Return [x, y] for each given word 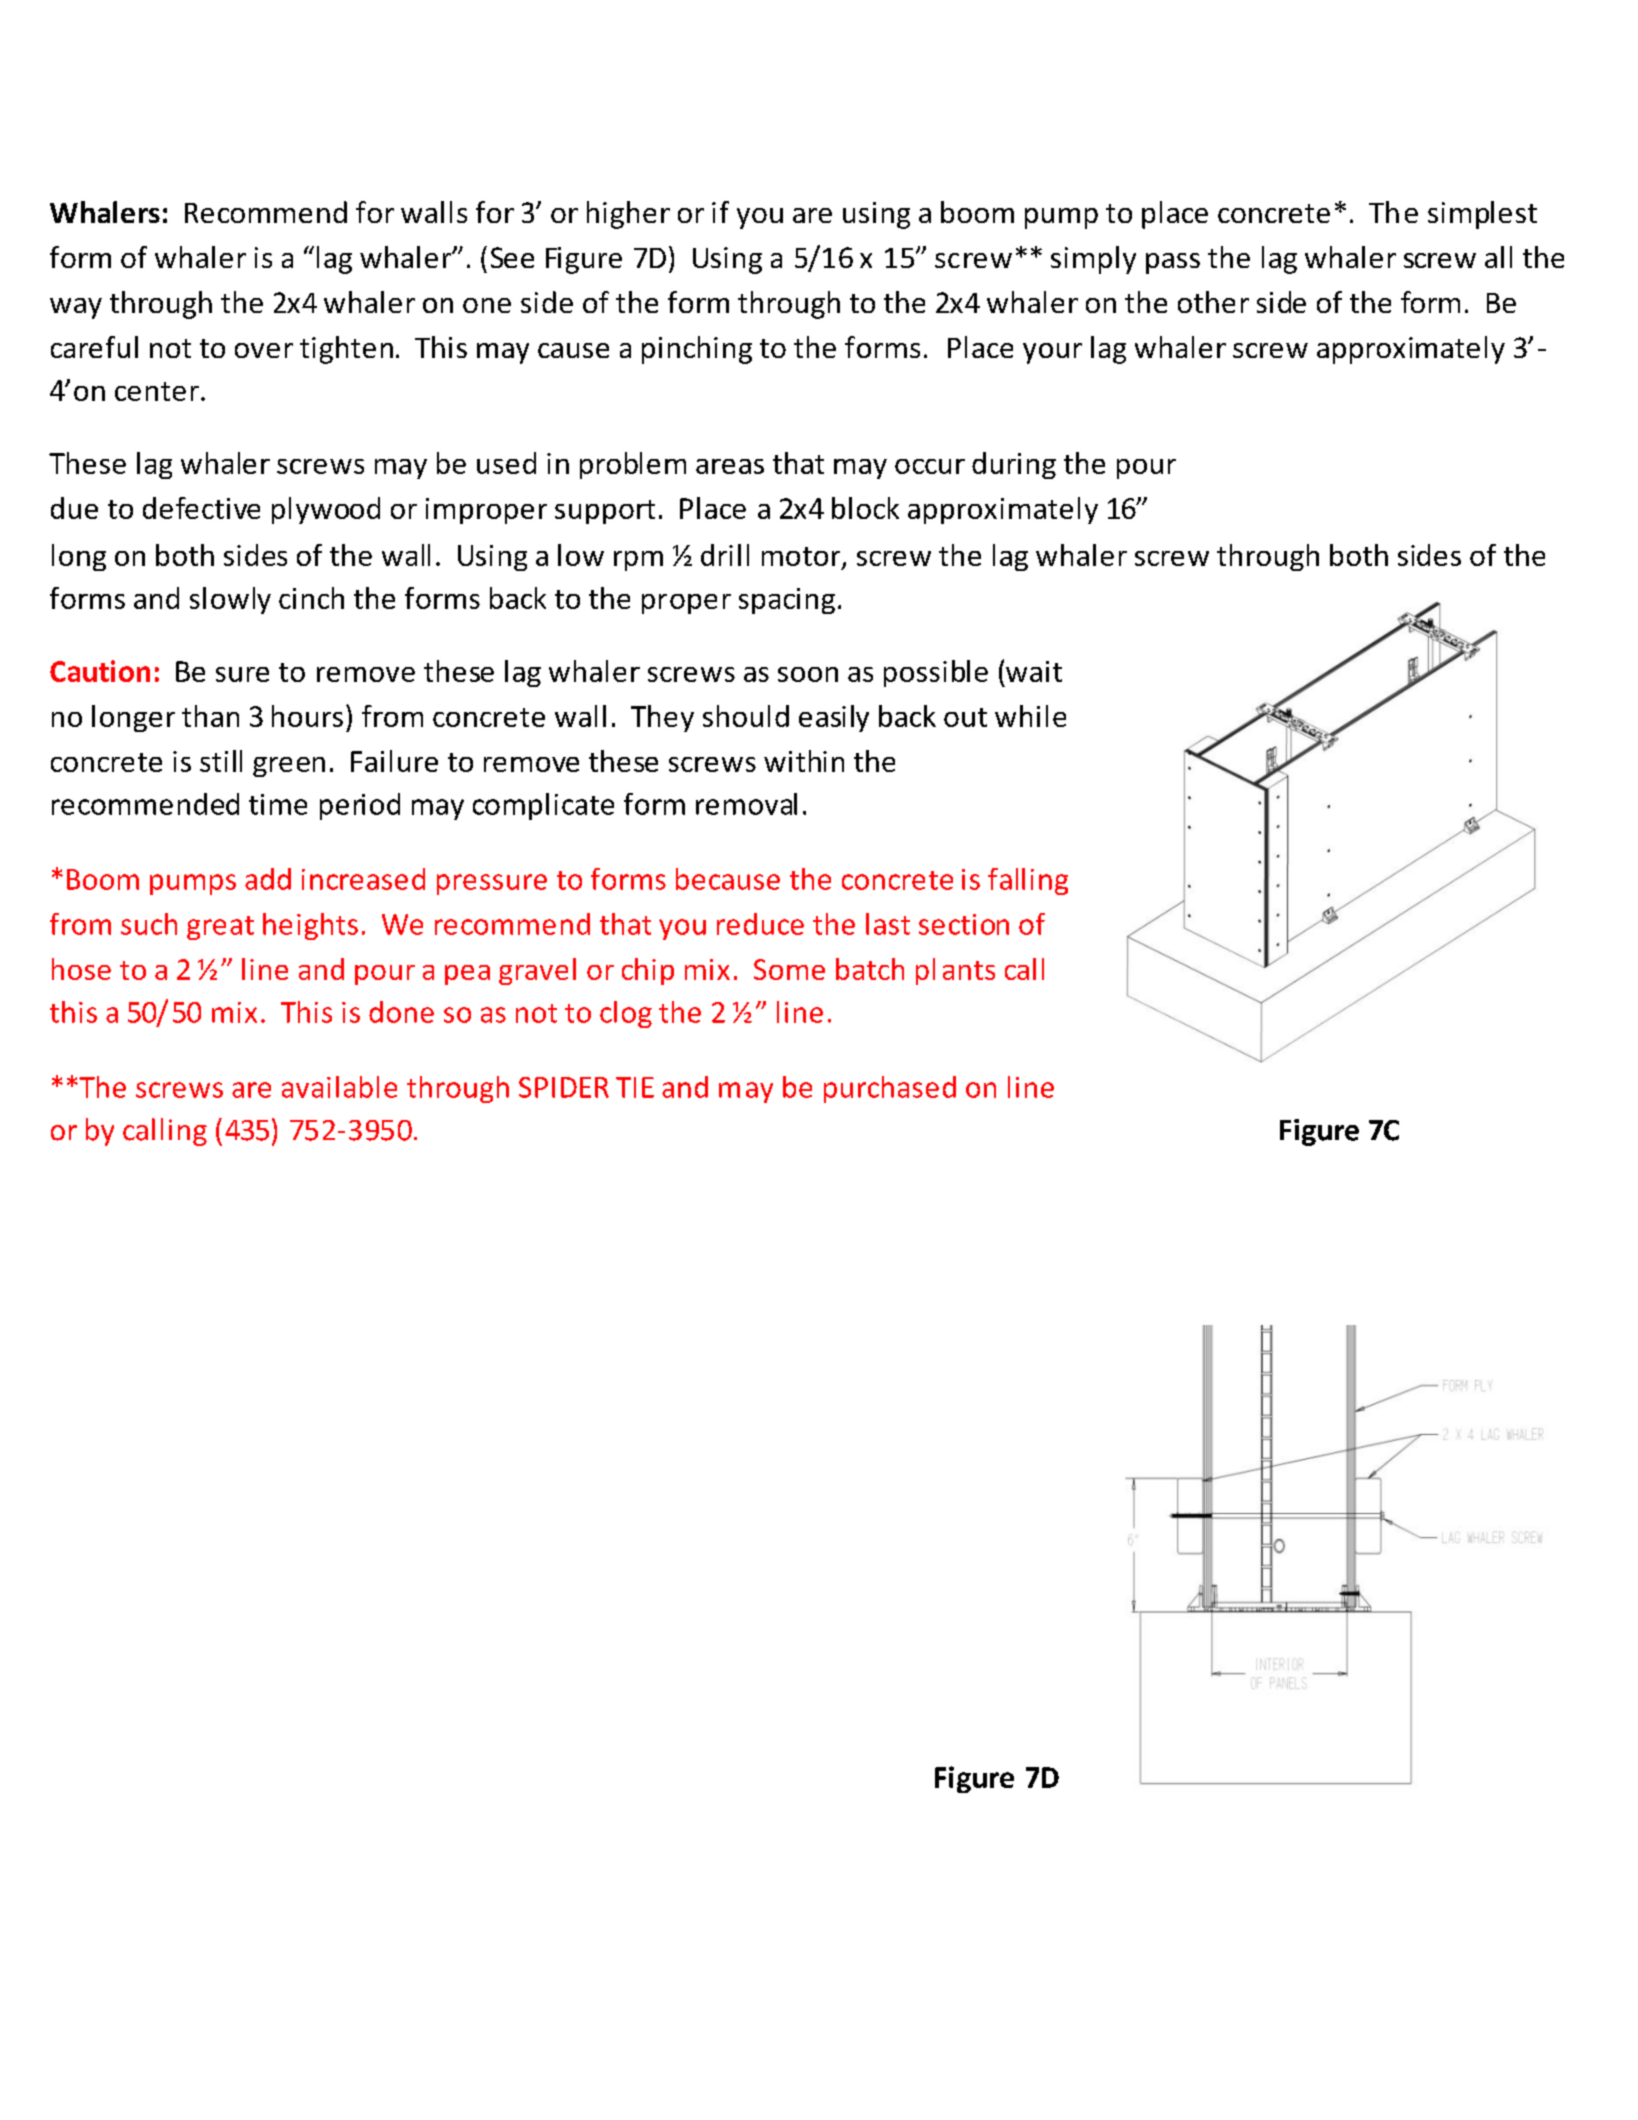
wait [1034, 671]
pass [1173, 263]
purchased [890, 1089]
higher [628, 215]
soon [808, 674]
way [76, 308]
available [339, 1087]
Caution [100, 671]
